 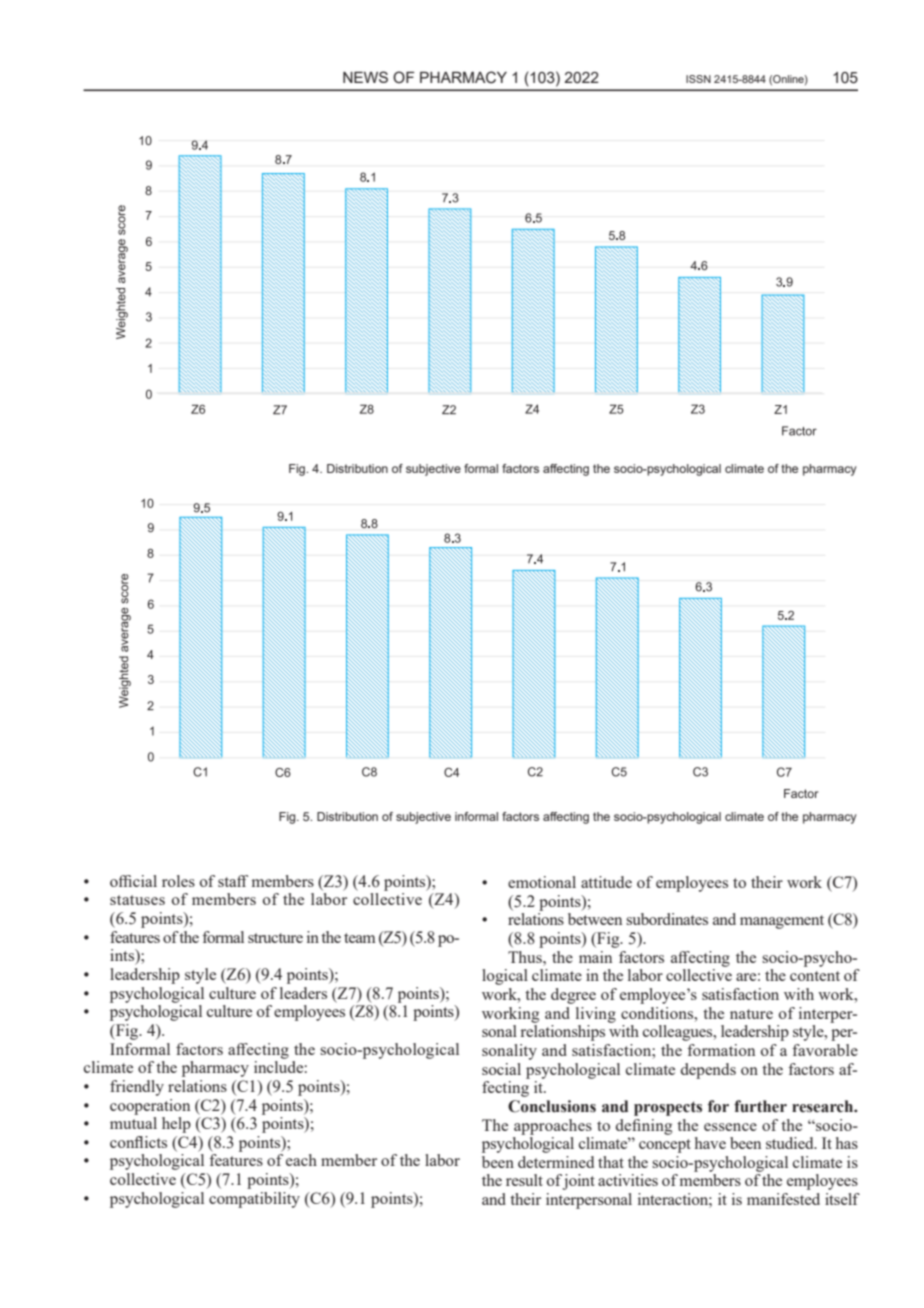 I want to click on staff, so click(x=233, y=881).
